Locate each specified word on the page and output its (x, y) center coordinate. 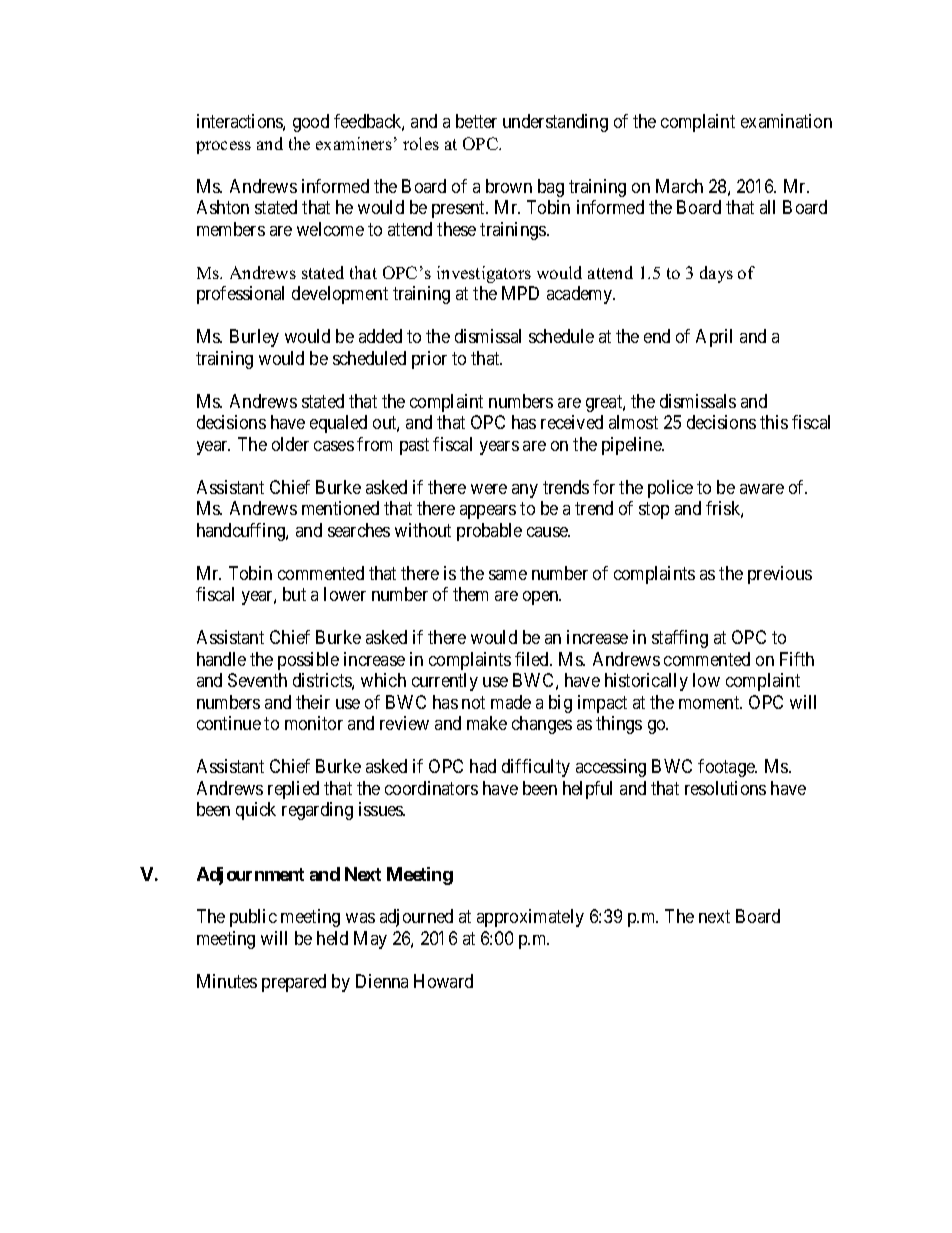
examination (786, 121)
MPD (520, 293)
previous (780, 575)
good (311, 123)
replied (293, 790)
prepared (294, 983)
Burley (254, 338)
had (483, 766)
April (714, 338)
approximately (530, 918)
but (294, 594)
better (476, 121)
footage (727, 768)
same (508, 575)
